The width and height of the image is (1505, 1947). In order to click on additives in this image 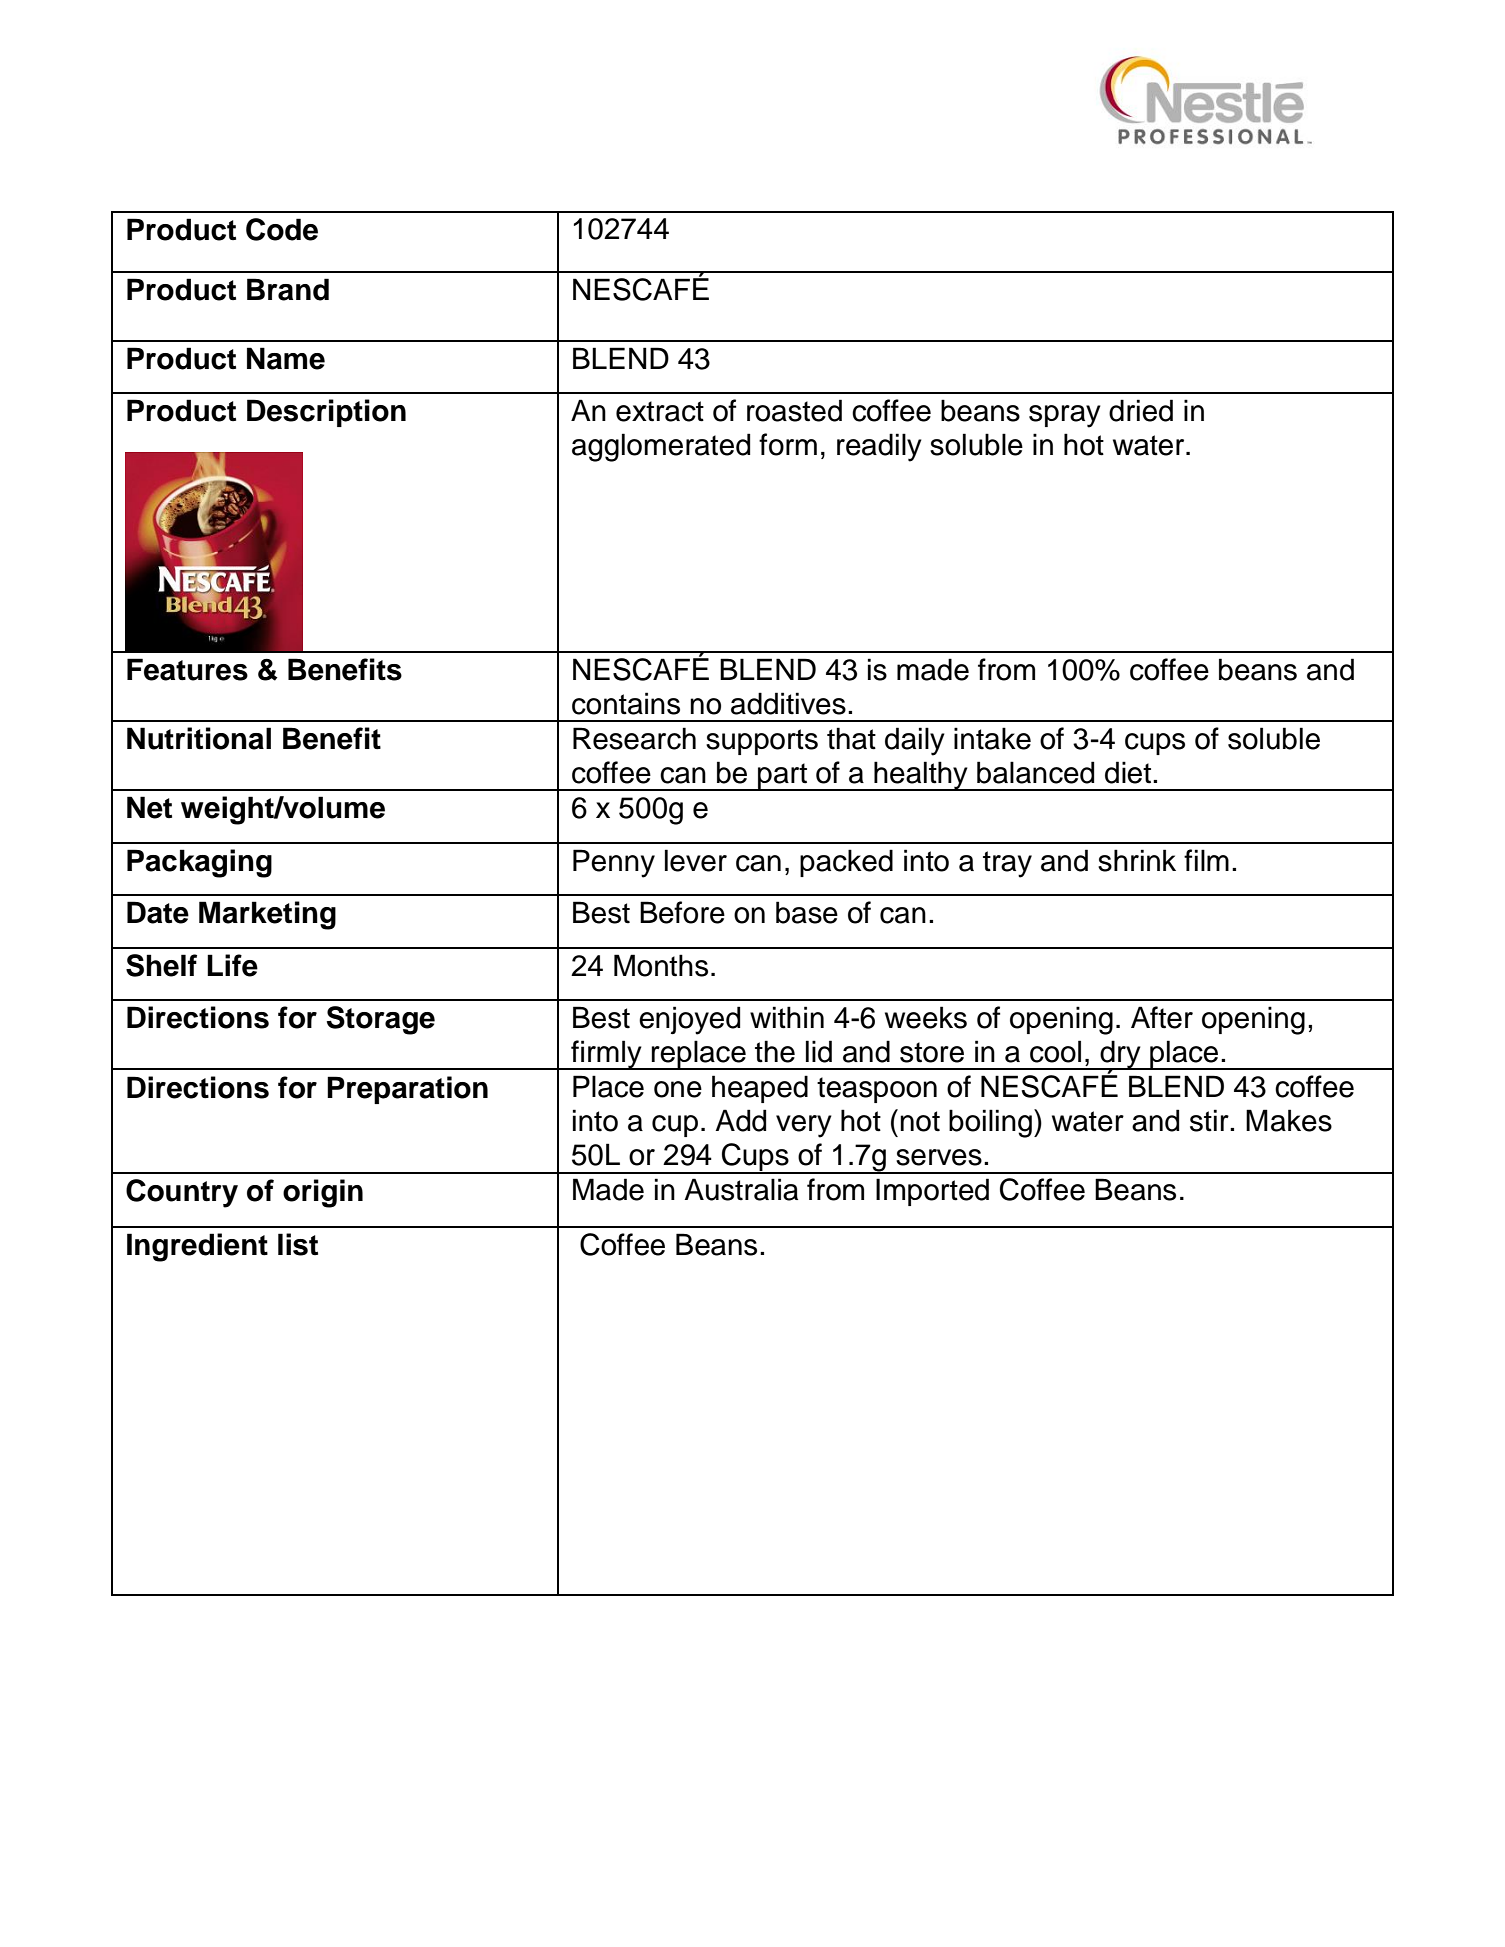, I will do `click(788, 703)`.
